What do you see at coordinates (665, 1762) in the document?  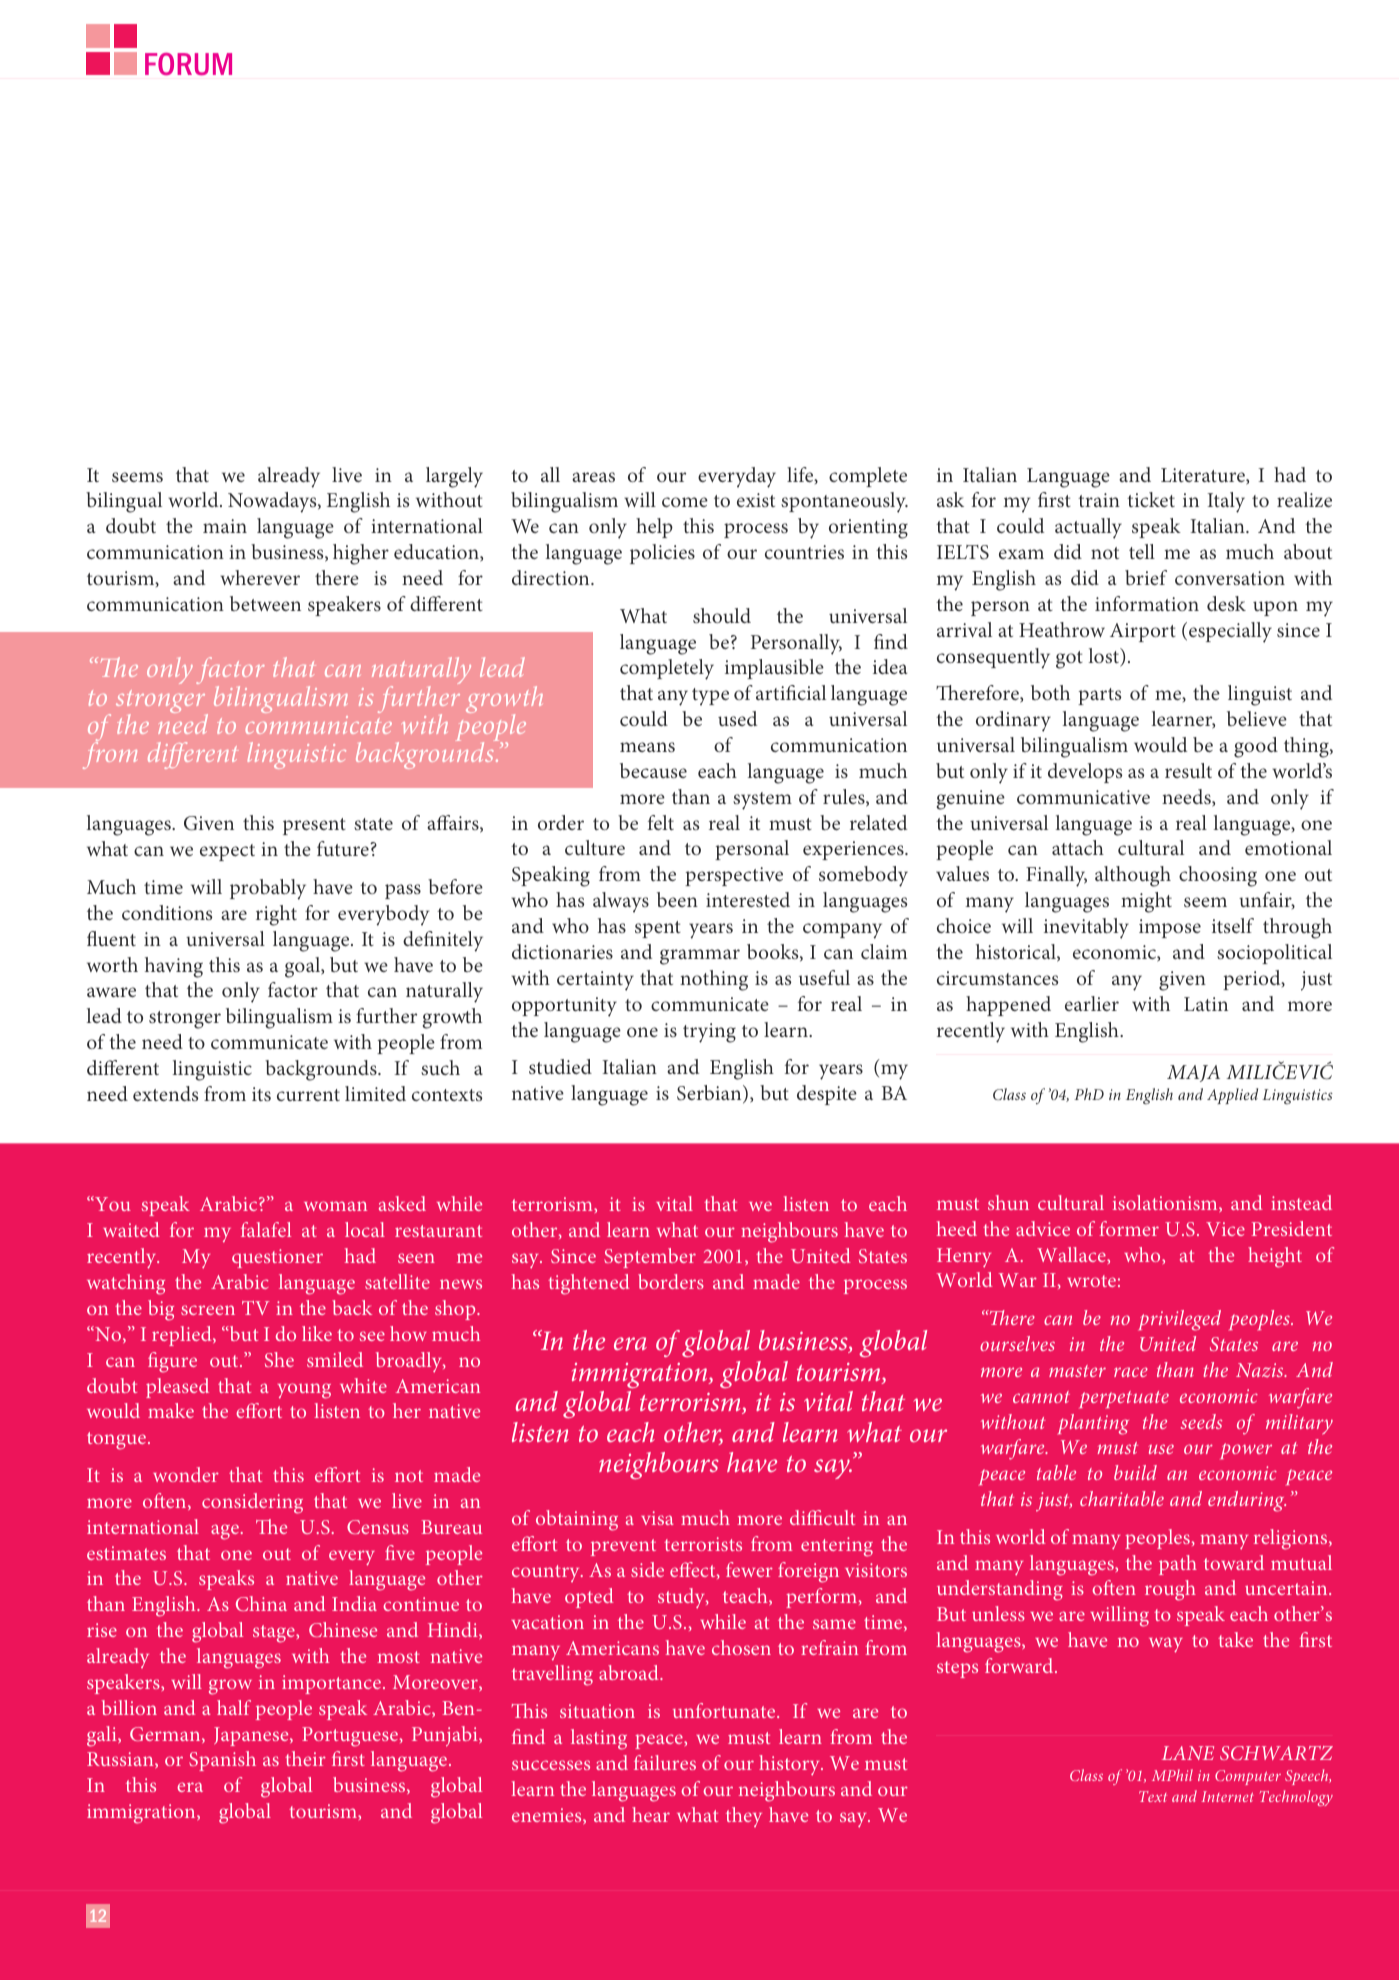 I see `failures` at bounding box center [665, 1762].
